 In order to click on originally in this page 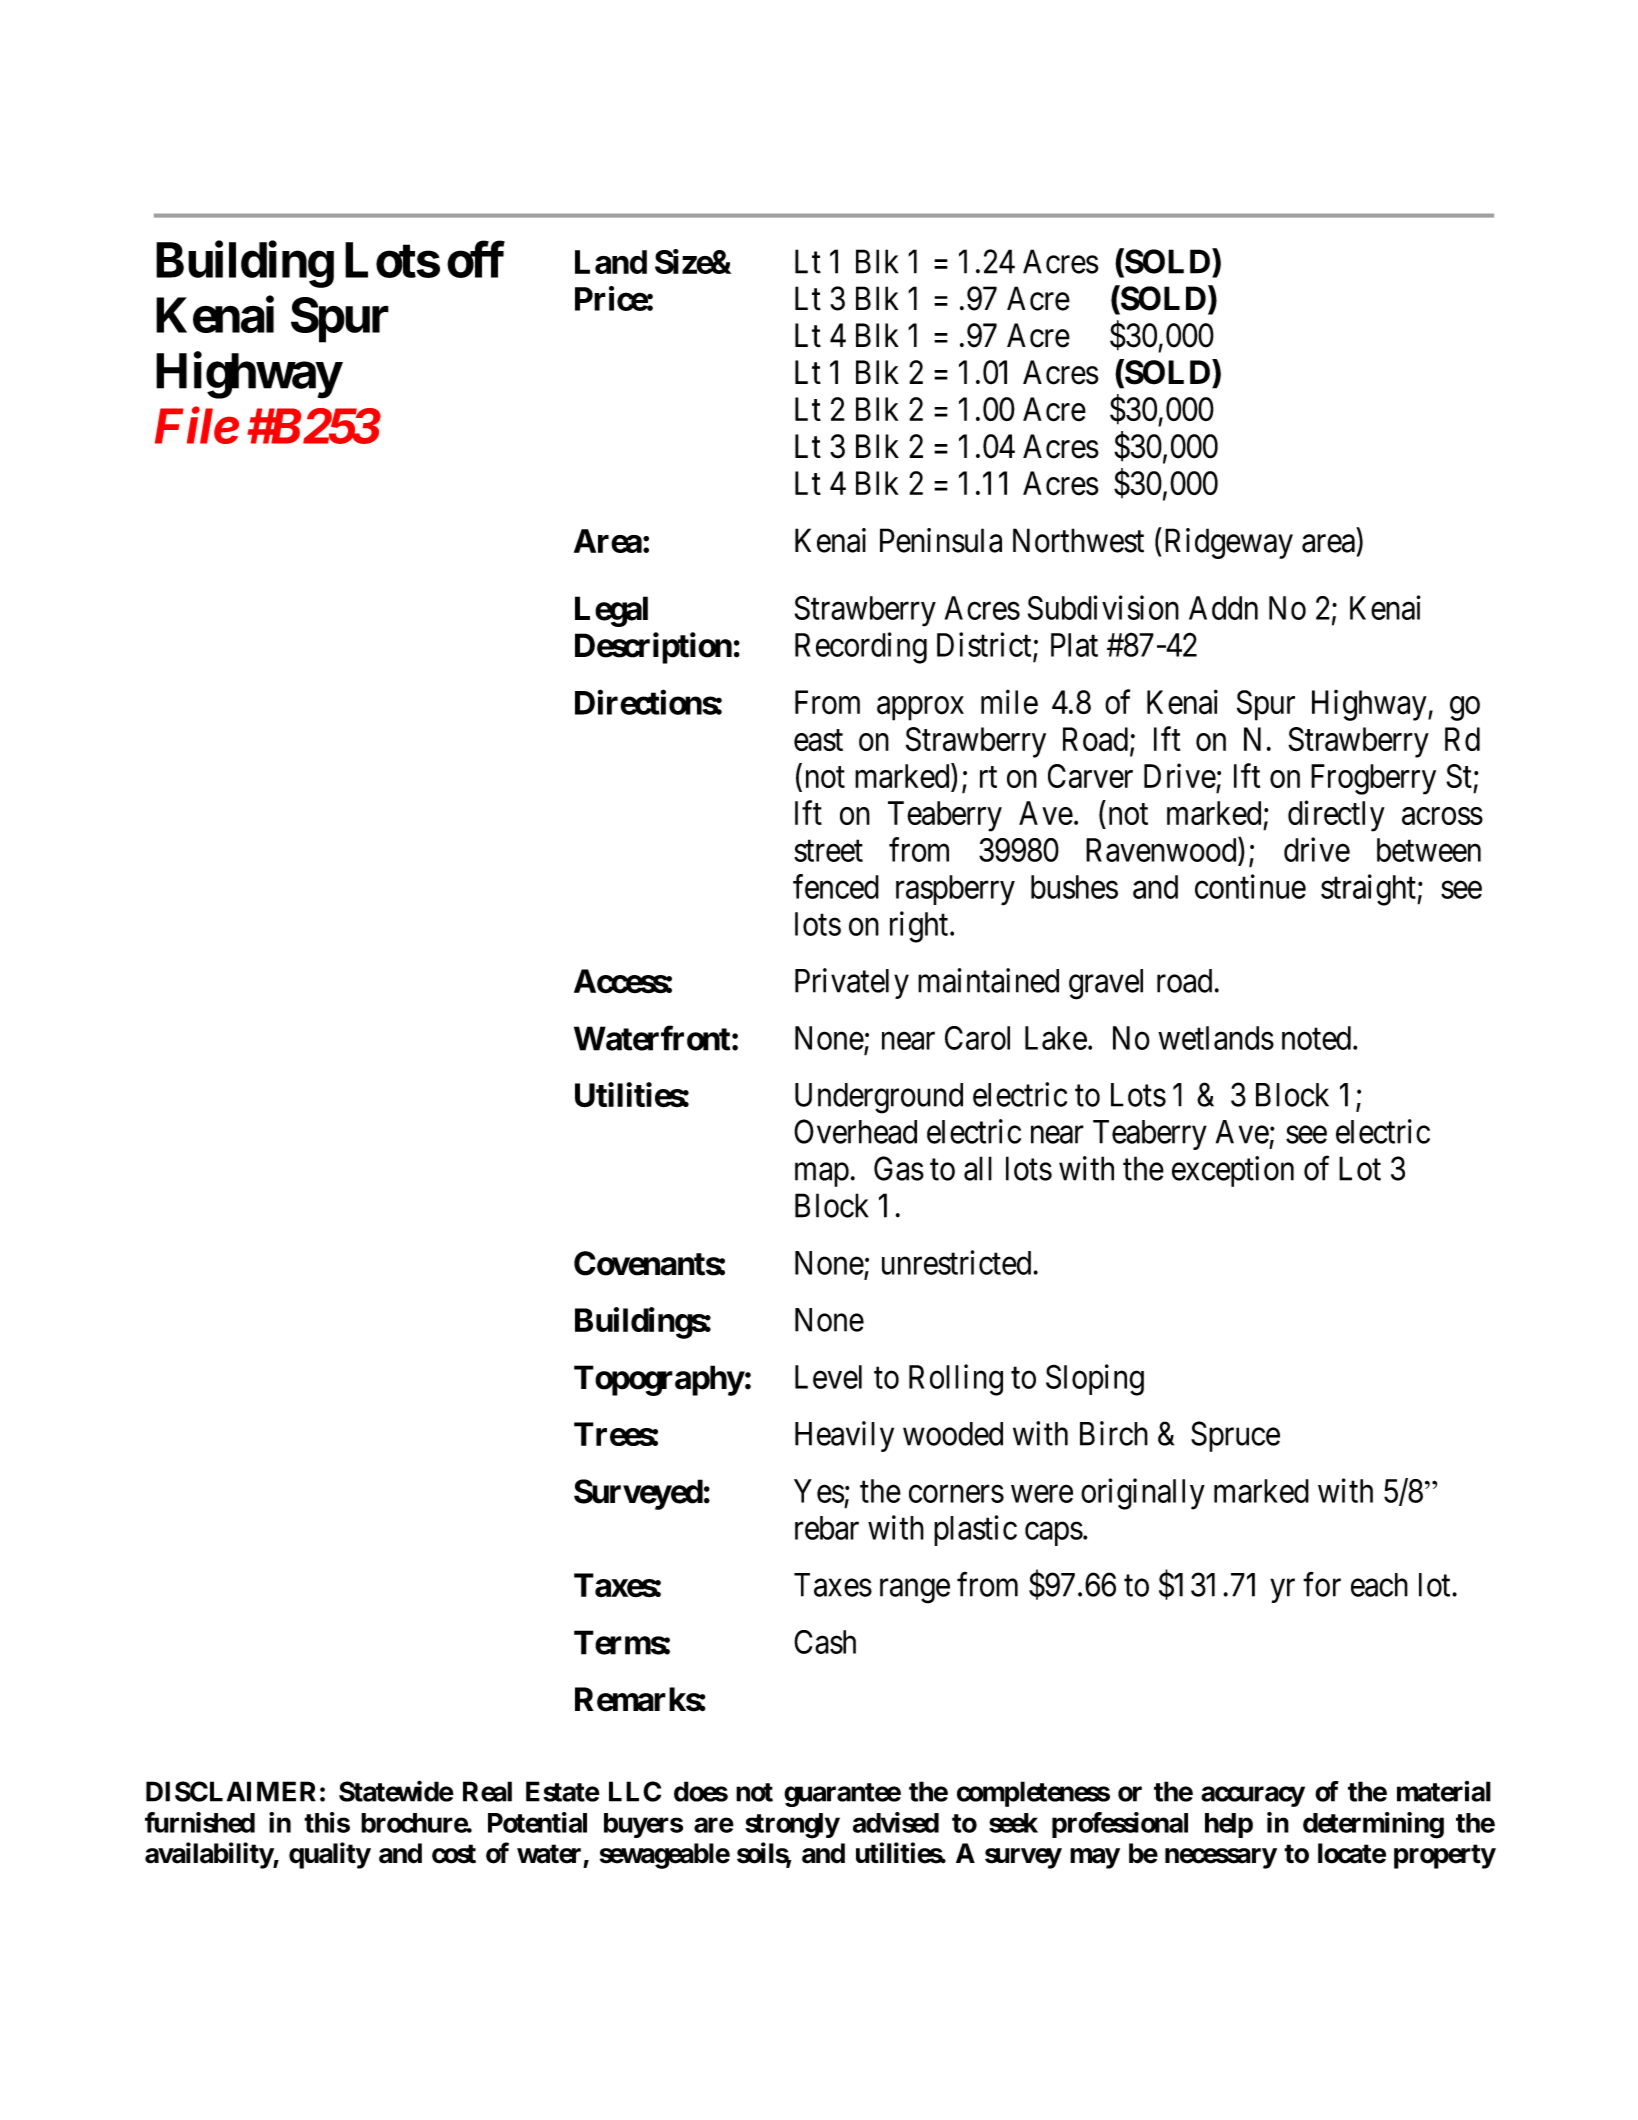, I will do `click(1143, 1494)`.
